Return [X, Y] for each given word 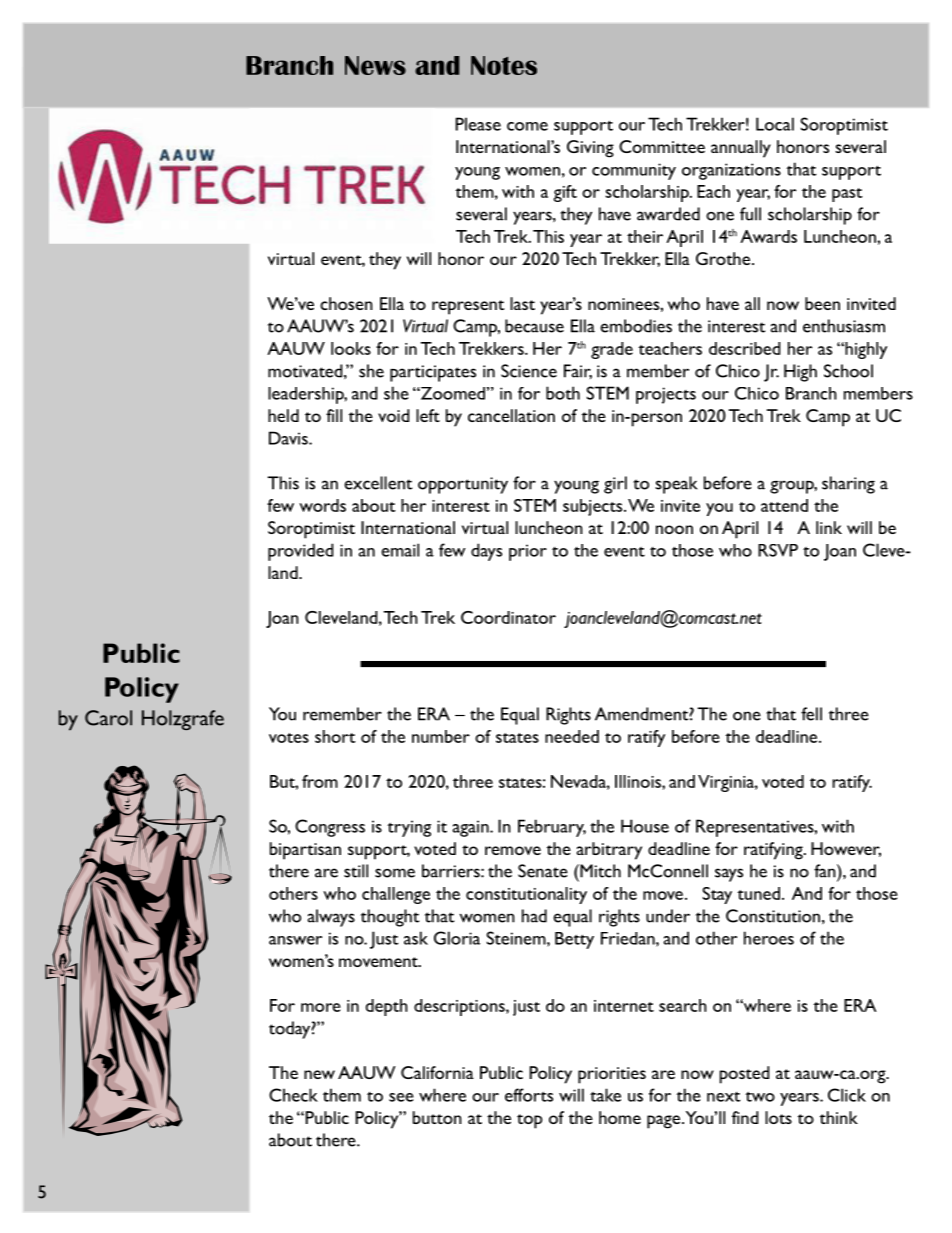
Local [775, 124]
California [437, 1072]
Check [293, 1095]
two [760, 1096]
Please [478, 124]
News [375, 65]
